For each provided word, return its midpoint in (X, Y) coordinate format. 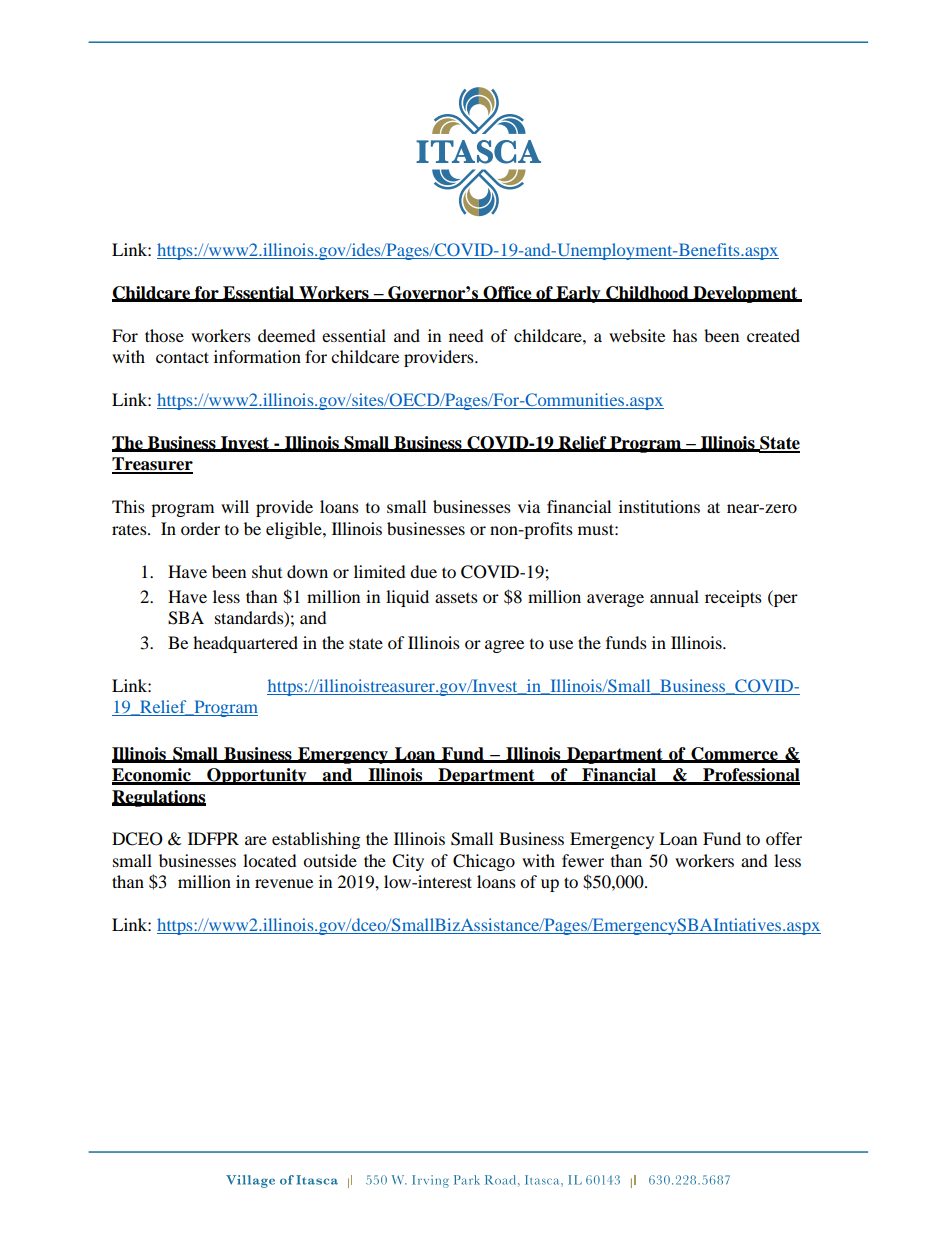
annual (674, 596)
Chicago (484, 862)
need (466, 335)
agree (504, 646)
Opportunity (257, 776)
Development (745, 294)
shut (267, 571)
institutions (659, 506)
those (164, 335)
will (235, 506)
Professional (750, 776)
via (529, 506)
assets (456, 598)
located (270, 860)
